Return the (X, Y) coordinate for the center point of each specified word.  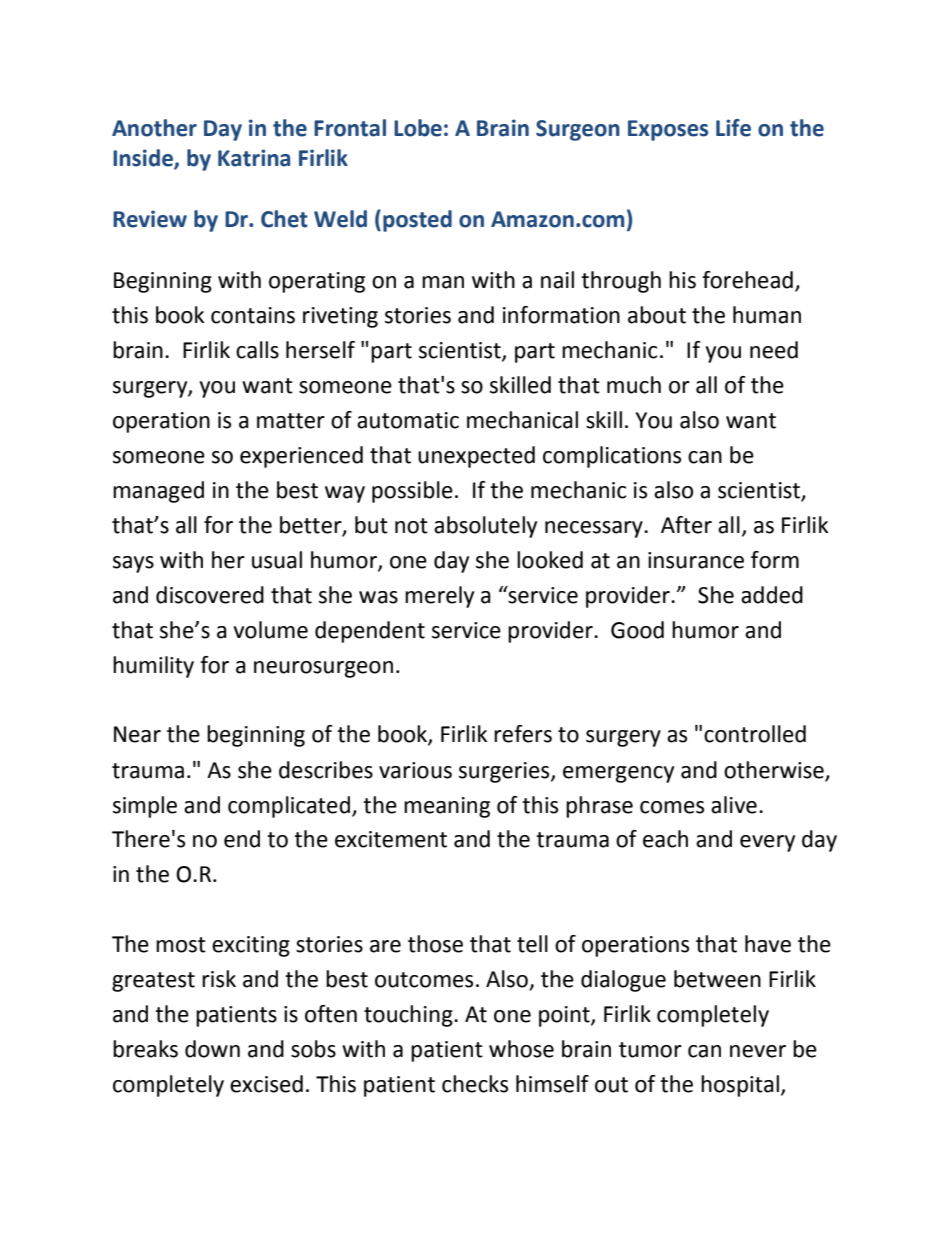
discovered (210, 595)
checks (475, 1084)
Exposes (668, 130)
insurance (696, 560)
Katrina (254, 158)
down (212, 1049)
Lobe (418, 128)
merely (439, 597)
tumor (650, 1050)
